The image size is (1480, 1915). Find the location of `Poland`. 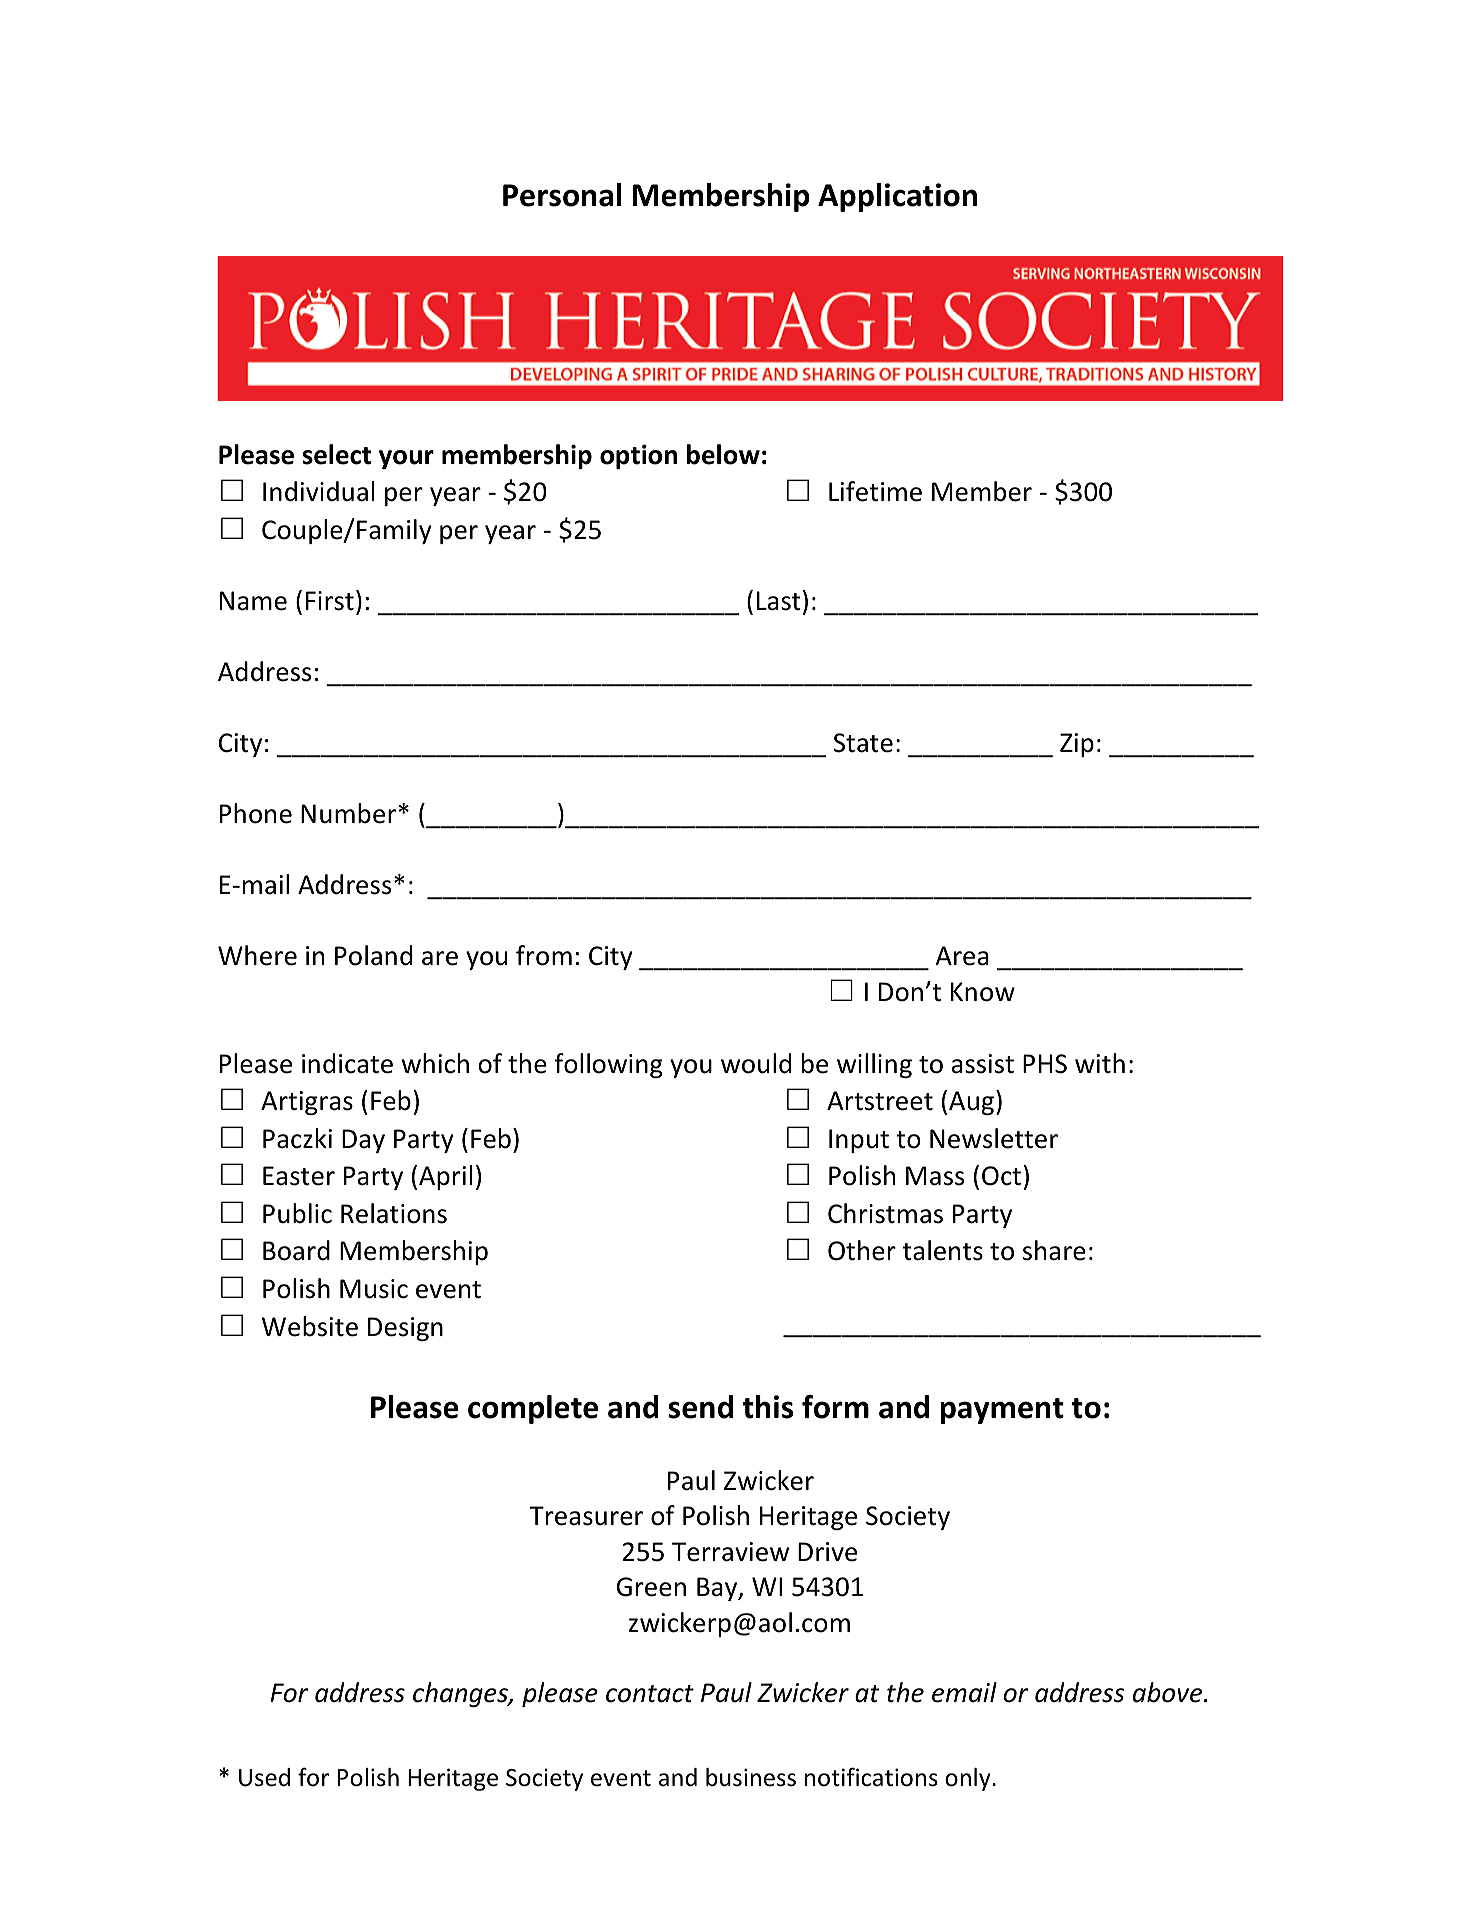

Poland is located at coordinates (373, 955).
